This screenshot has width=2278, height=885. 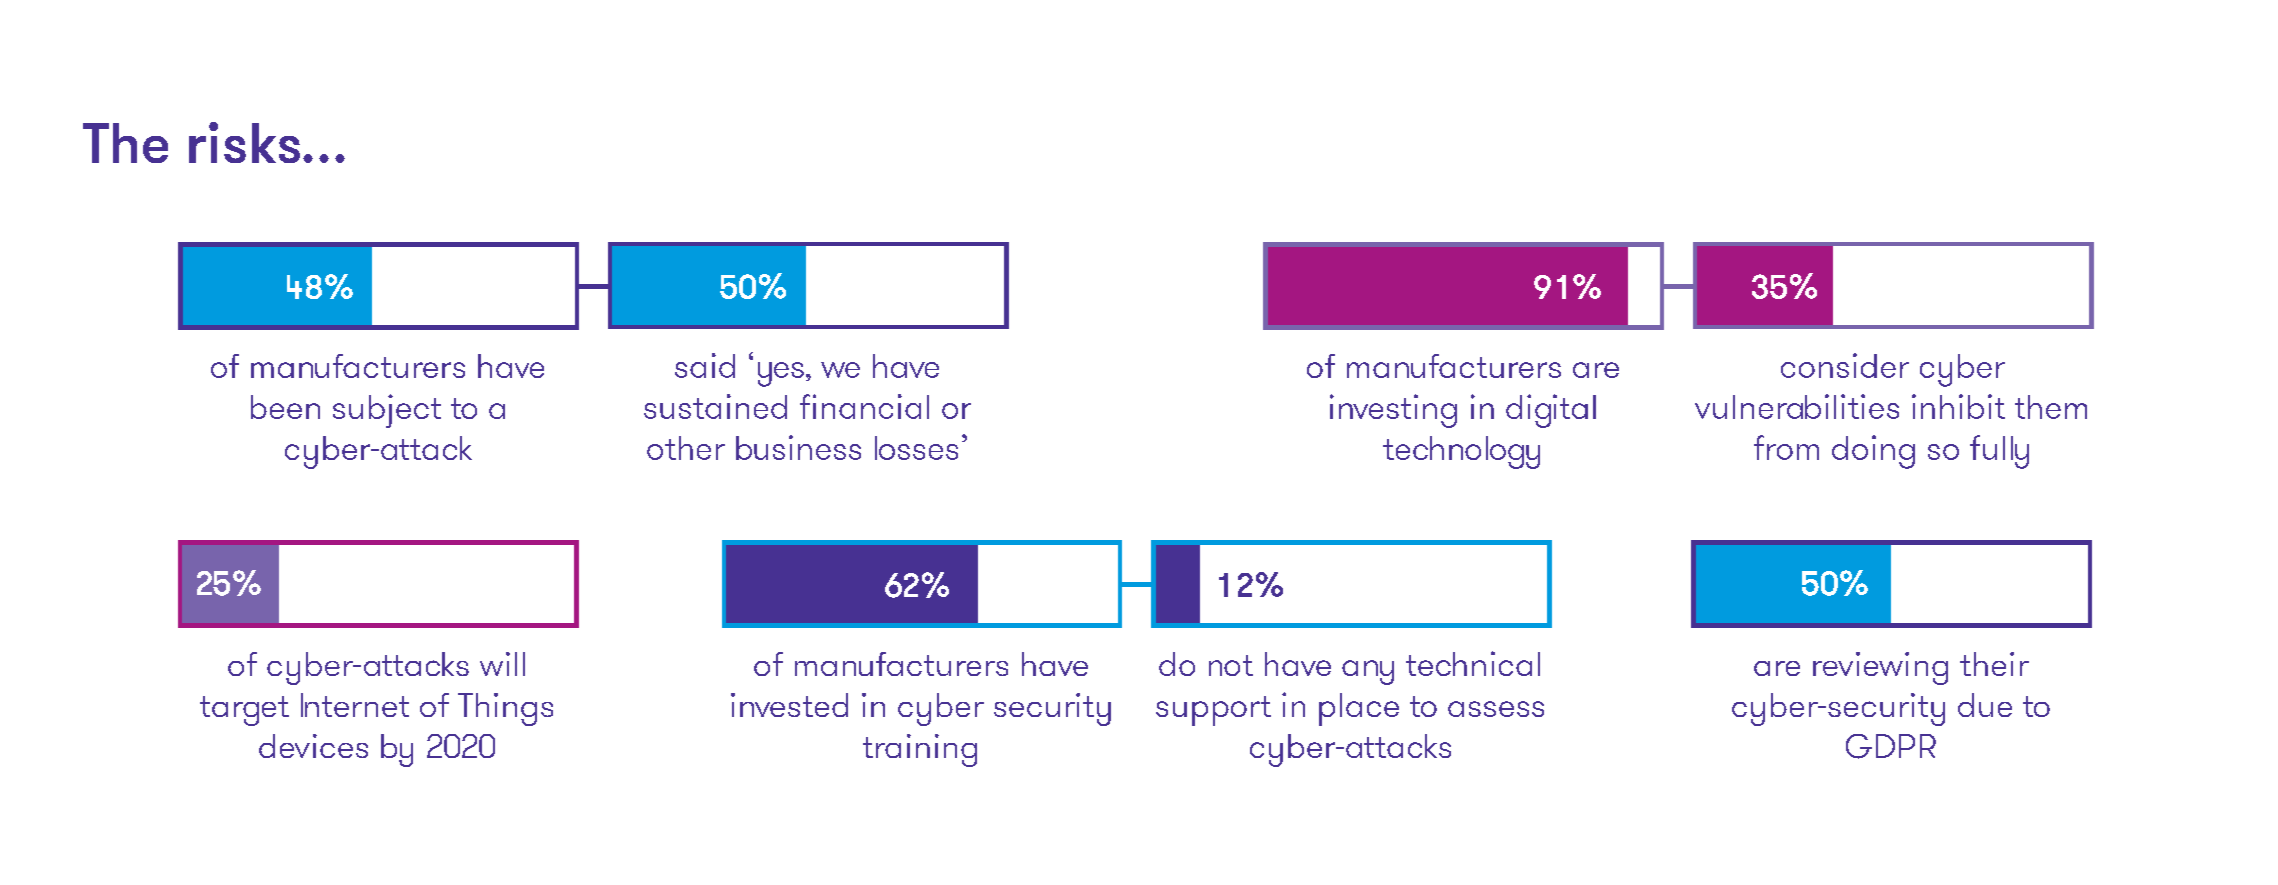 I want to click on risks, so click(x=244, y=142).
